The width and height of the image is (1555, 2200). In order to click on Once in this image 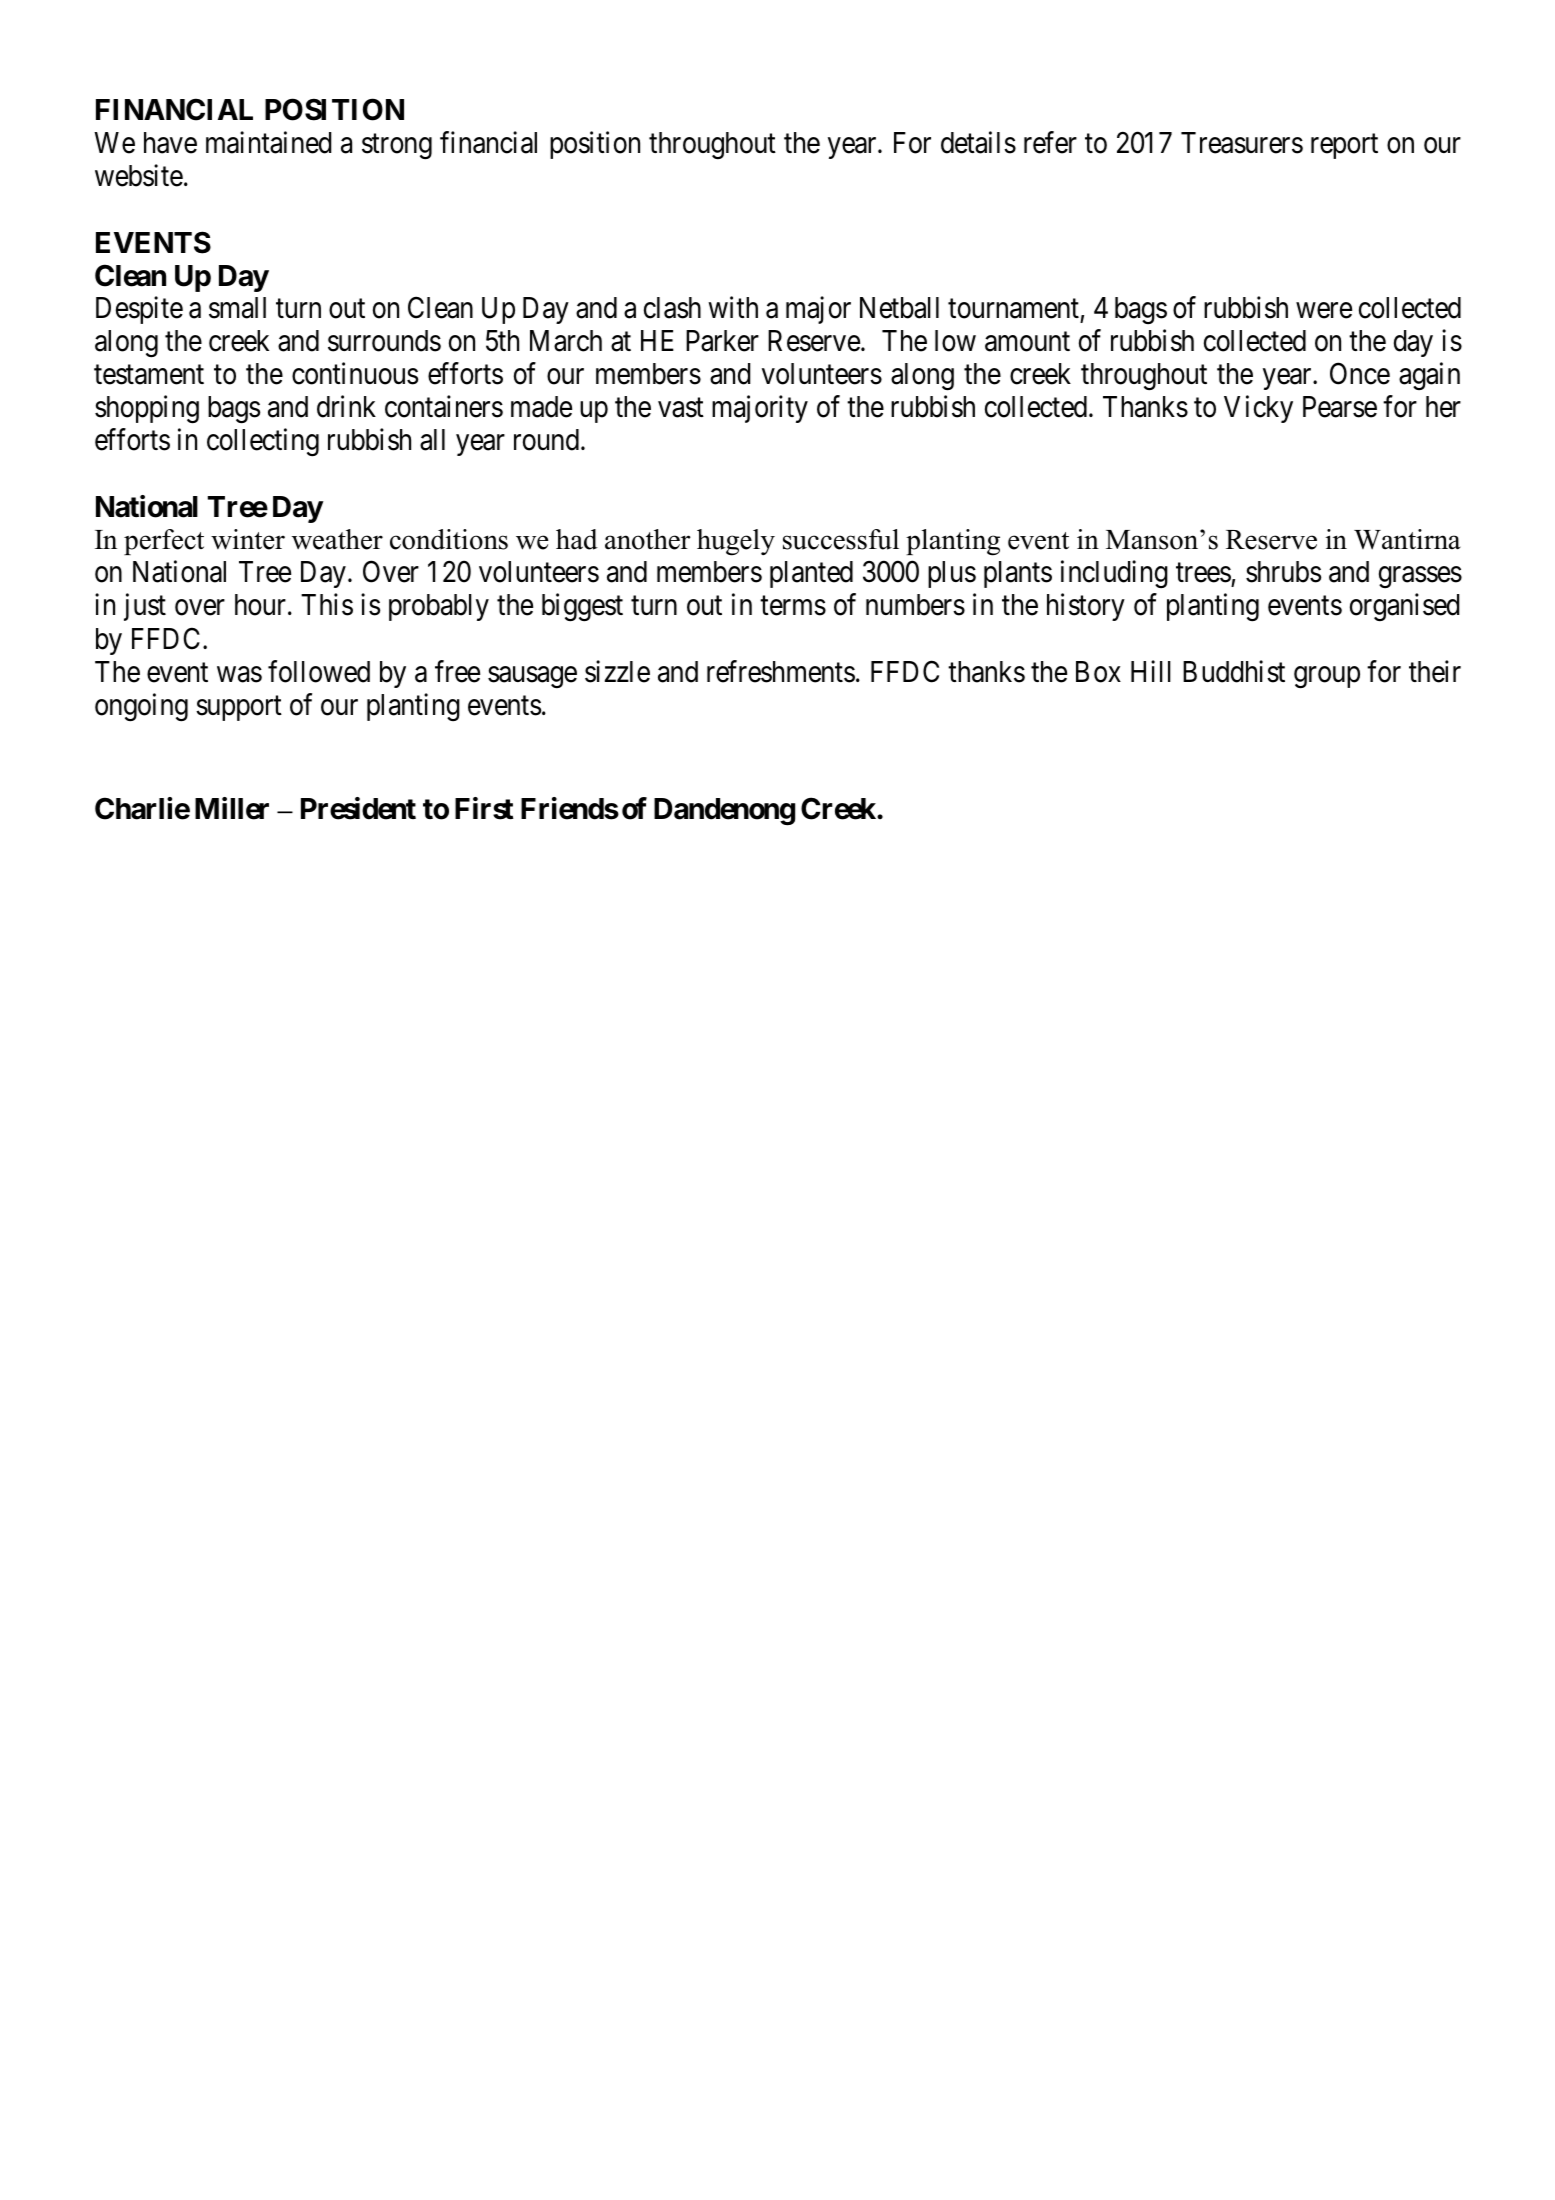, I will do `click(1360, 374)`.
